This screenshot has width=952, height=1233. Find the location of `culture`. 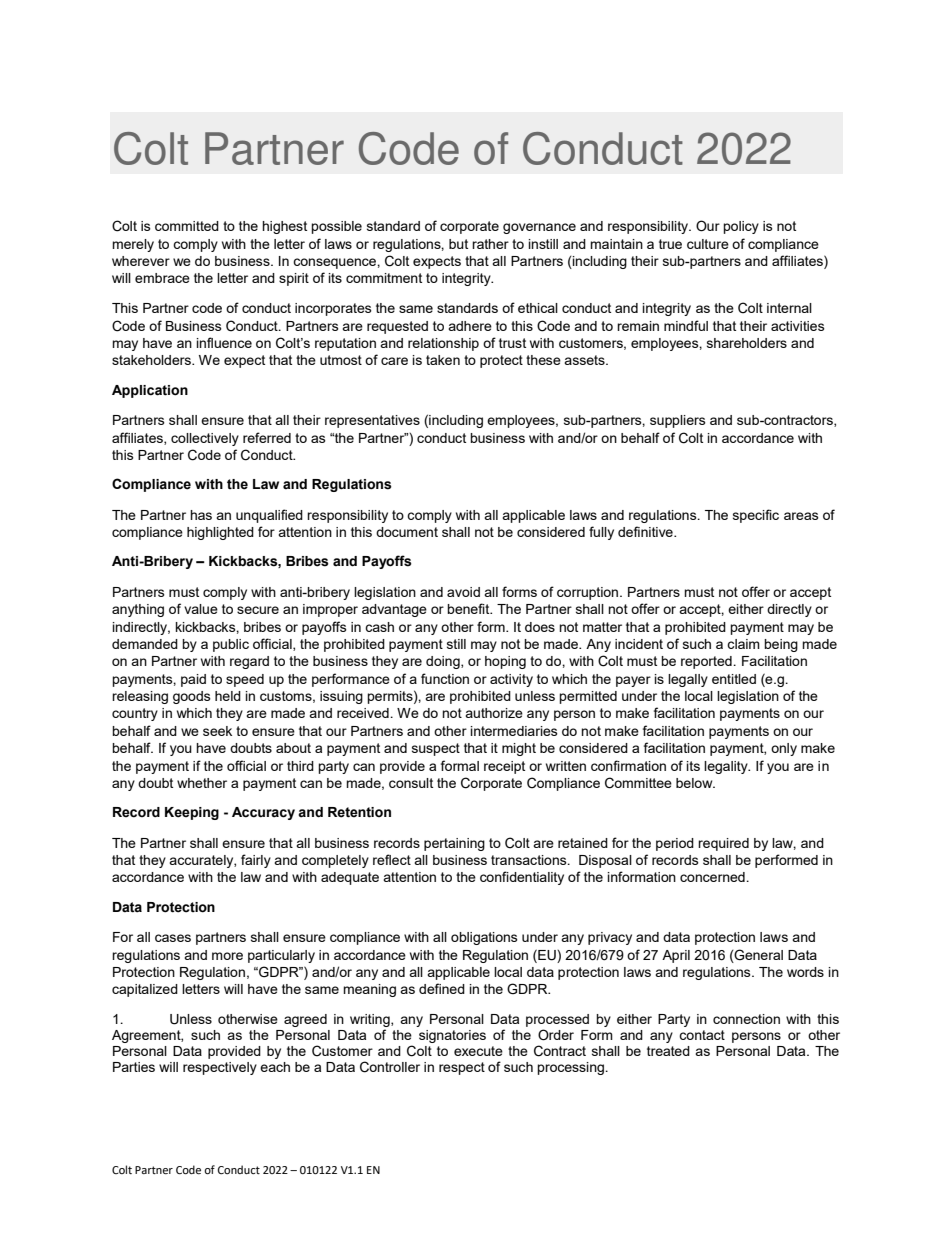

culture is located at coordinates (708, 244).
